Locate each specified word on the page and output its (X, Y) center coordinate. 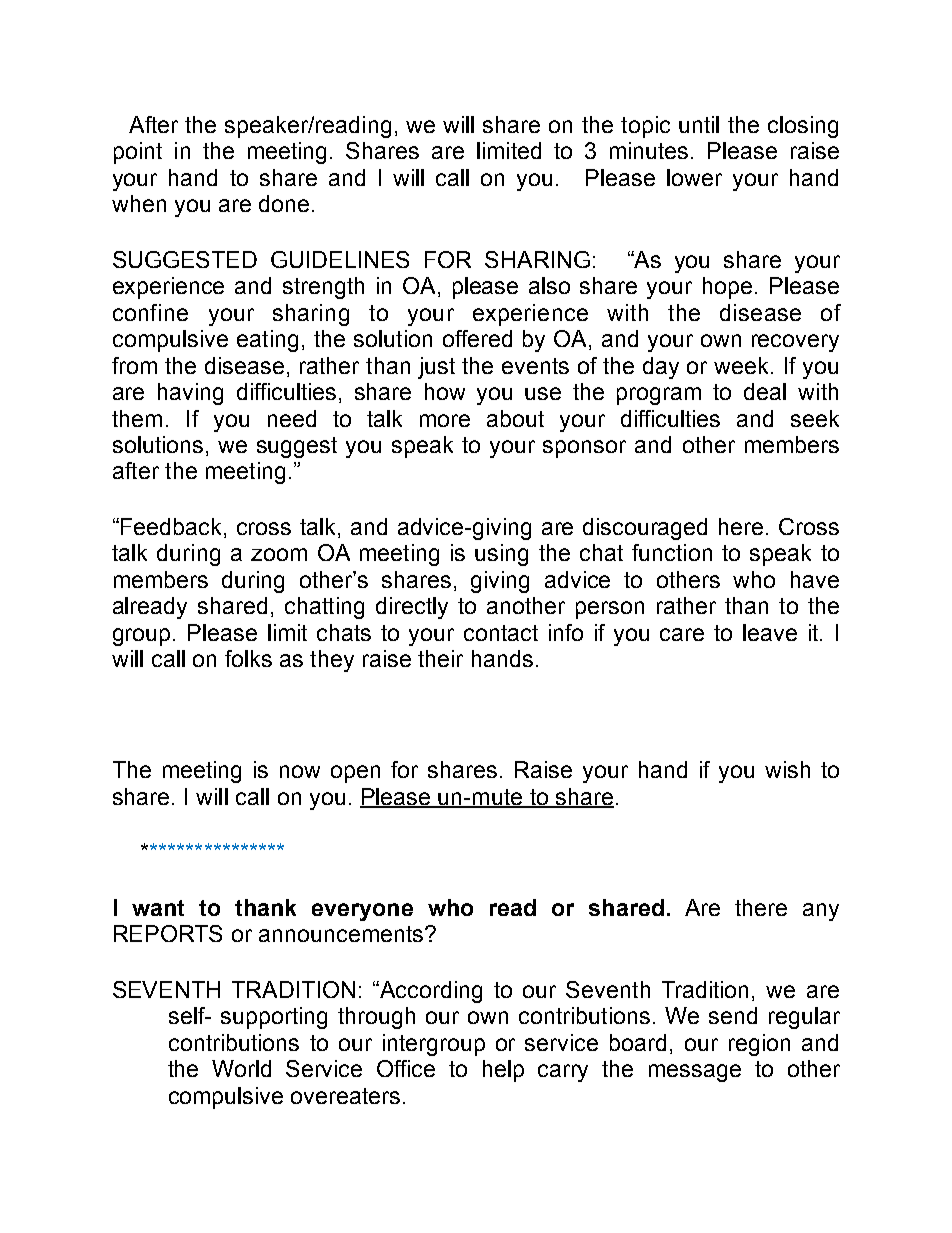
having (190, 394)
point (138, 153)
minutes (649, 150)
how (445, 391)
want (158, 908)
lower (694, 177)
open (355, 774)
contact (501, 633)
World (241, 1068)
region (759, 1045)
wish (787, 769)
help (503, 1071)
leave (770, 632)
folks (248, 658)
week (743, 365)
